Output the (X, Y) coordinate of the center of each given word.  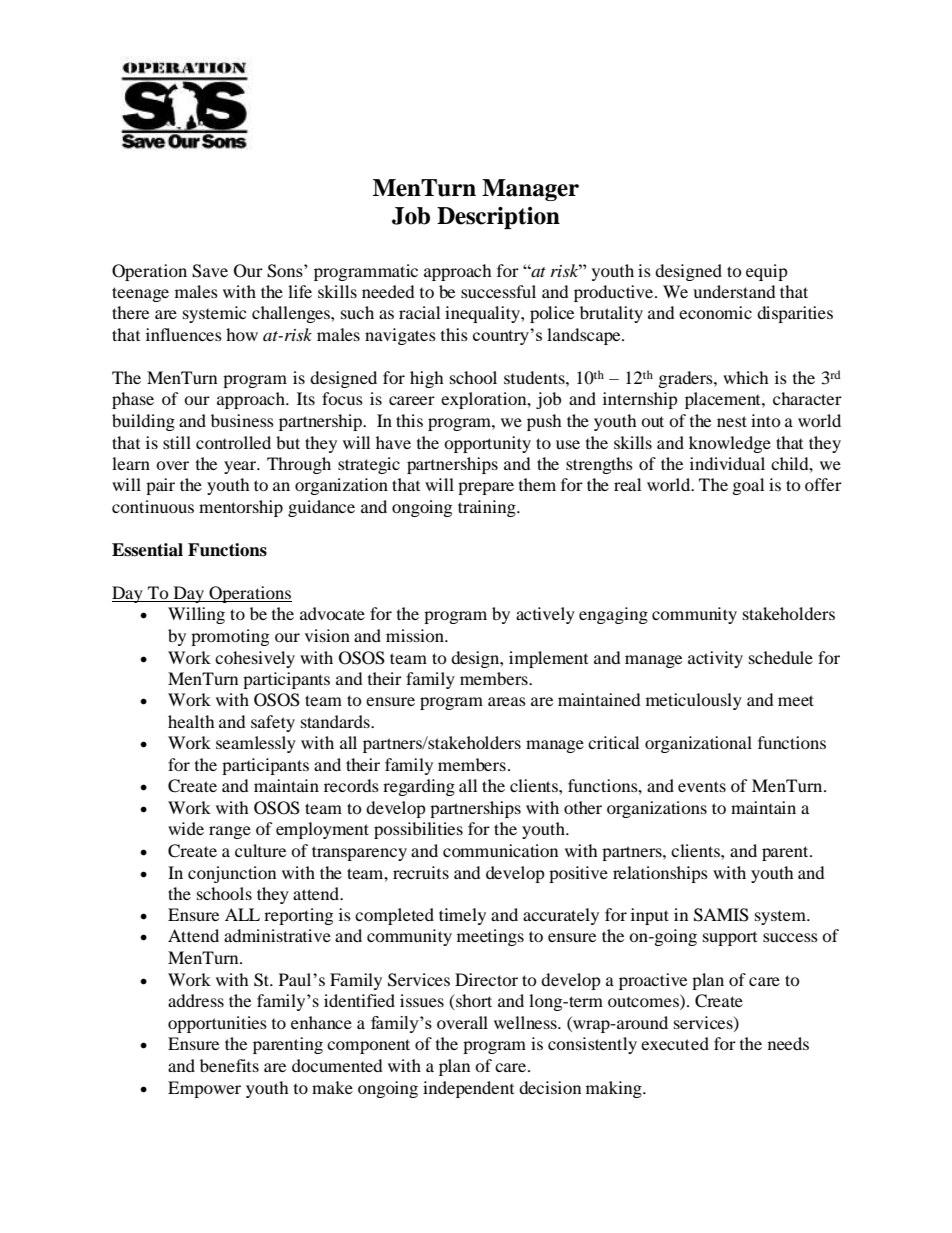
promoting (230, 637)
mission (416, 635)
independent (468, 1089)
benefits (229, 1065)
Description (498, 218)
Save (210, 271)
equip (767, 272)
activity (715, 659)
